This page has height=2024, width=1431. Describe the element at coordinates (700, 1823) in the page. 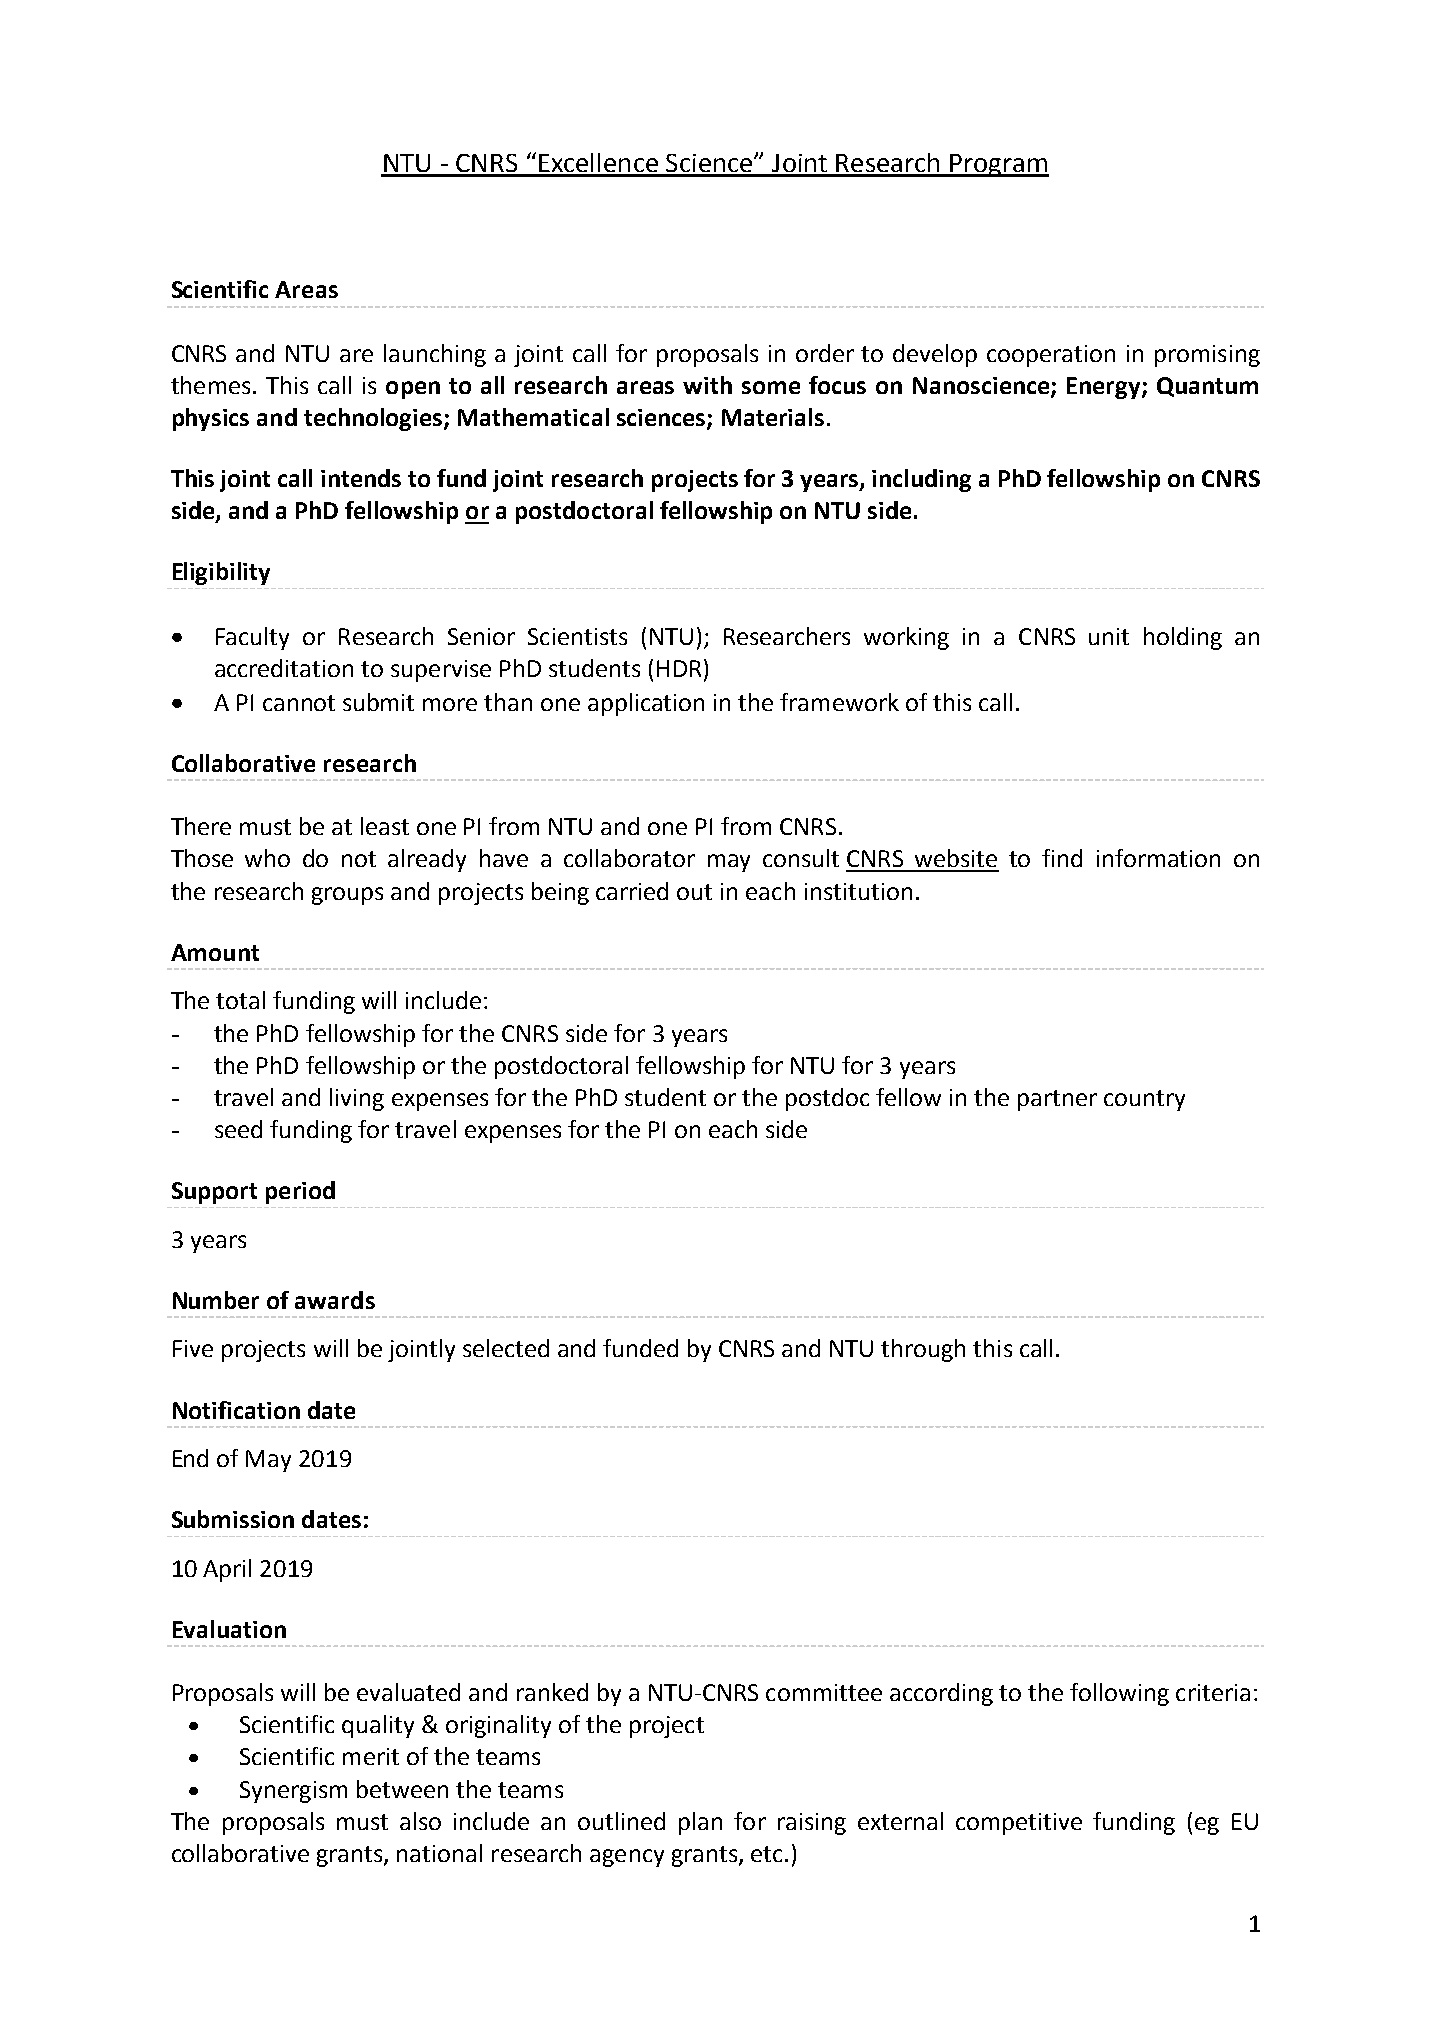

I see `plan` at that location.
